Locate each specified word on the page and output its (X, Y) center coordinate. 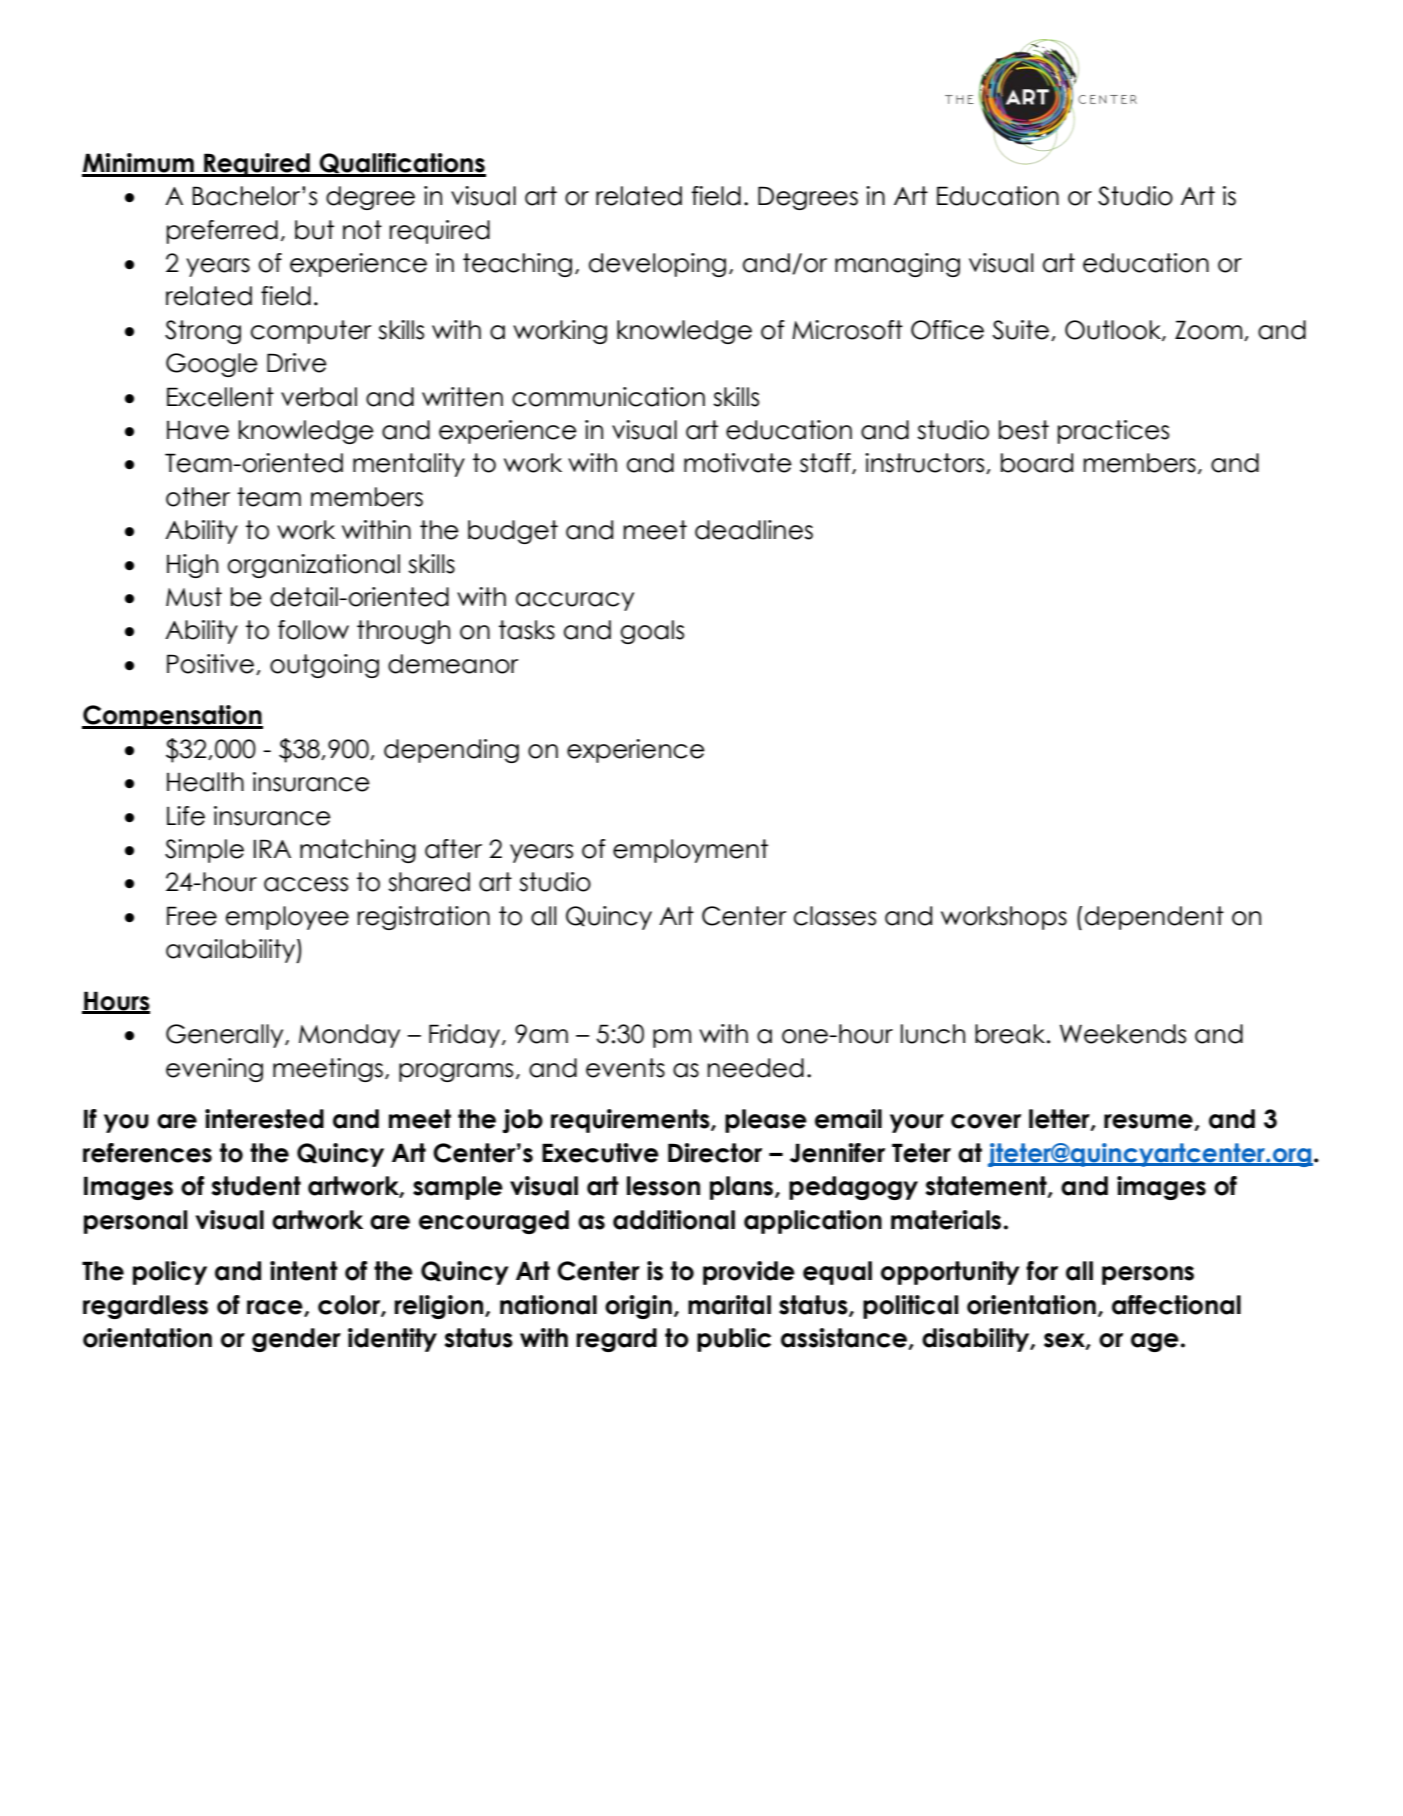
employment (690, 851)
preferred (222, 232)
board (1037, 463)
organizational (314, 566)
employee (287, 918)
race (276, 1308)
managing (897, 265)
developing (657, 265)
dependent (1154, 918)
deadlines (754, 530)
